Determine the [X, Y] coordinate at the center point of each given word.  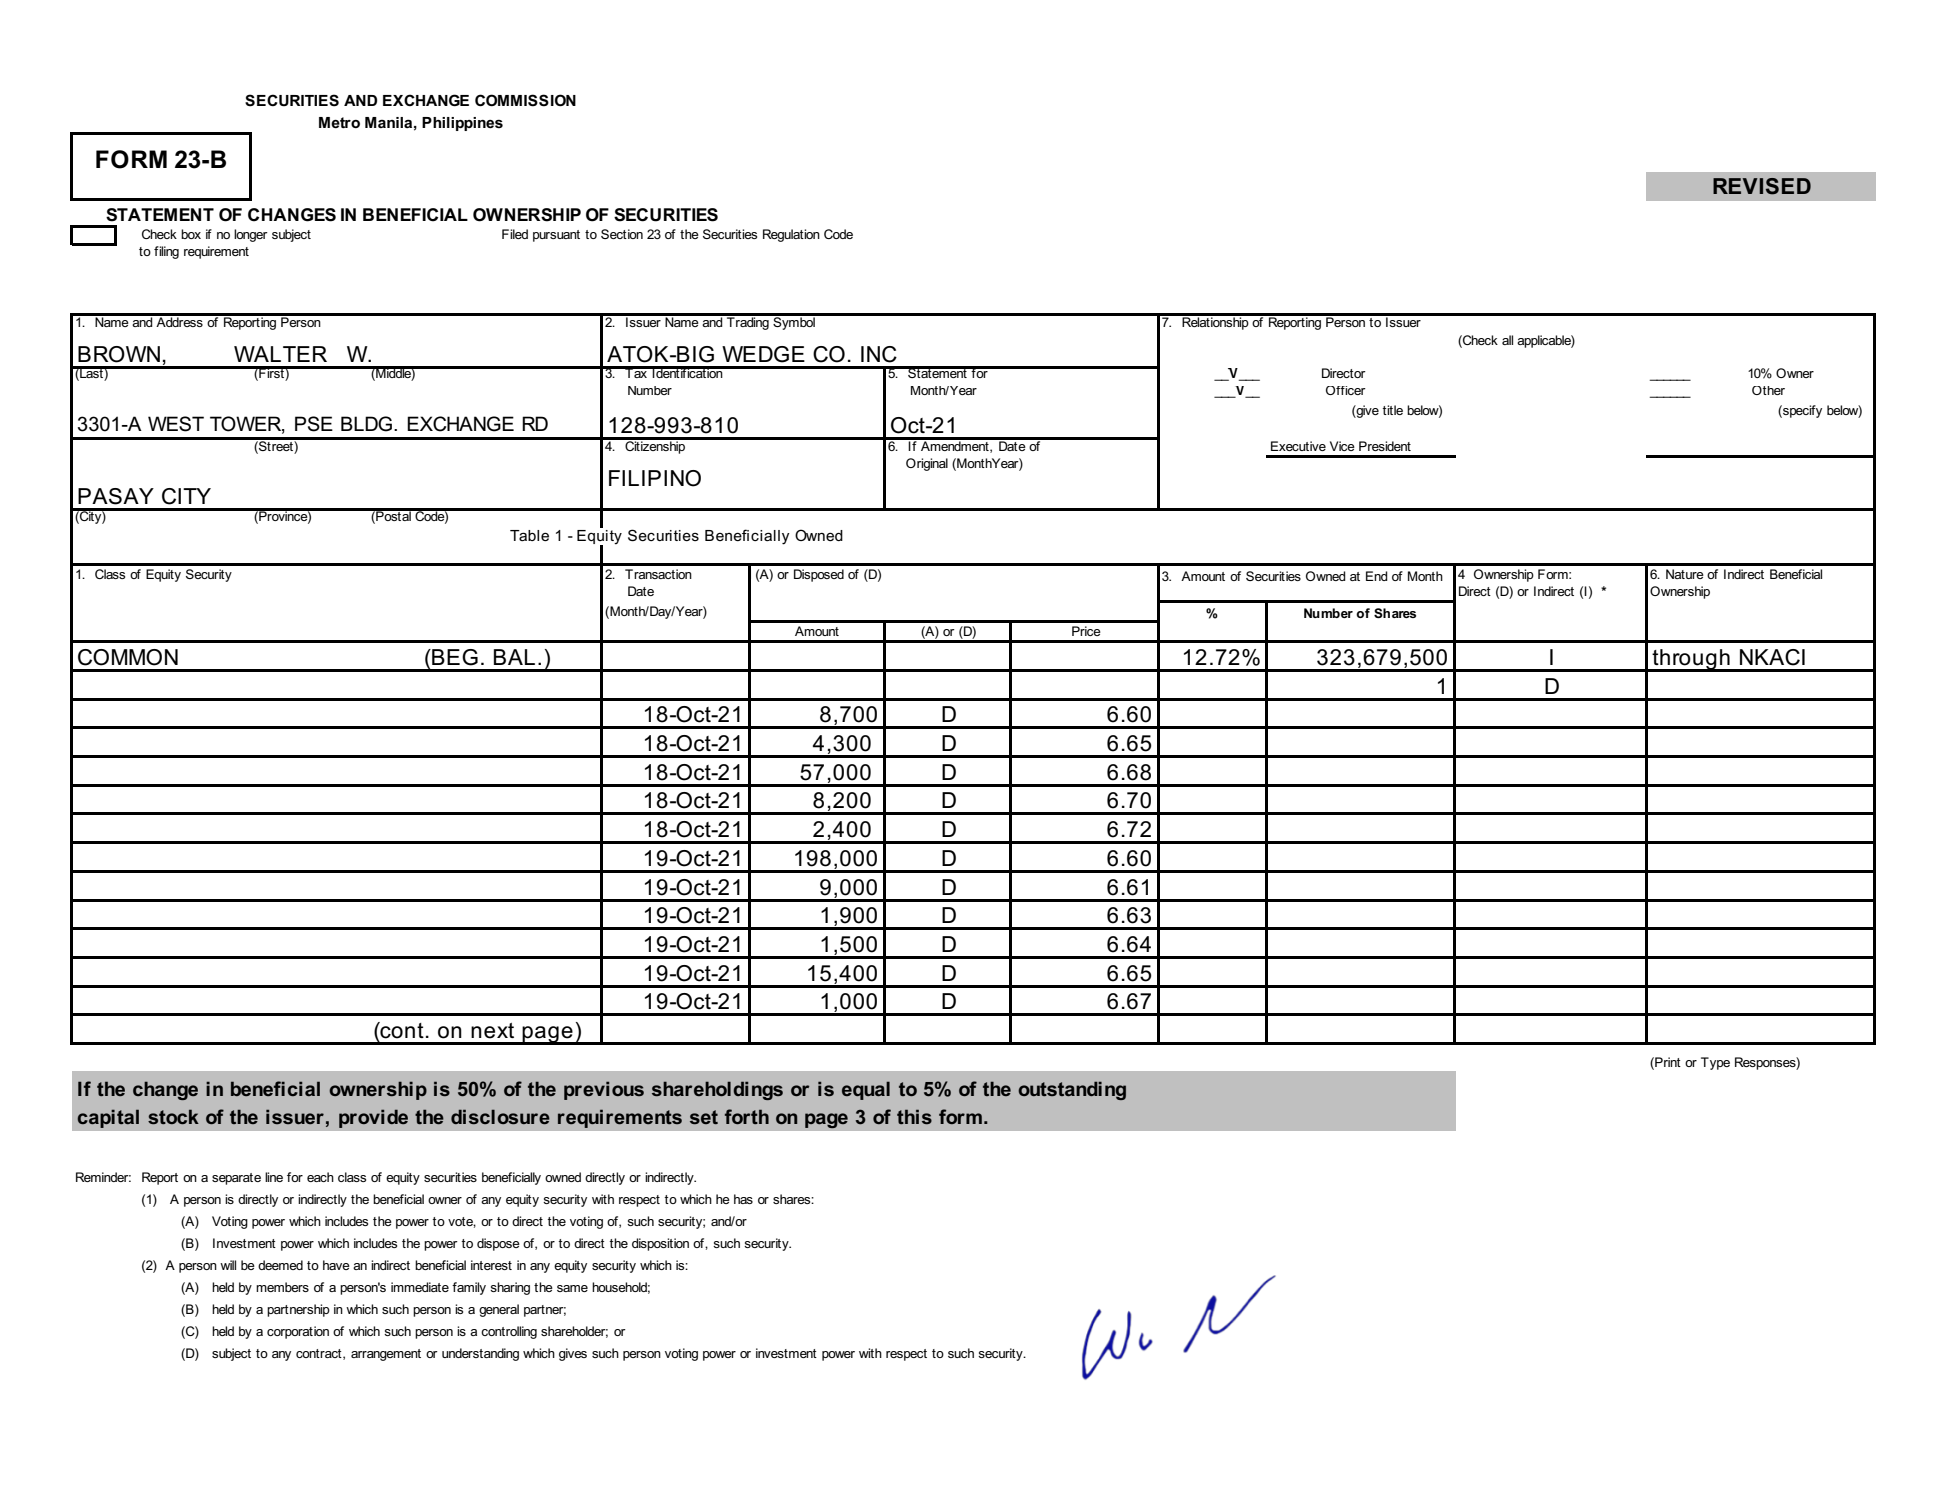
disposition [660, 1244]
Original [927, 464]
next [492, 1031]
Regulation [791, 235]
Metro [339, 122]
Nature [1685, 574]
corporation [298, 1332]
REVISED [1762, 186]
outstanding [1072, 1090]
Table [529, 535]
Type [1715, 1063]
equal [866, 1090]
